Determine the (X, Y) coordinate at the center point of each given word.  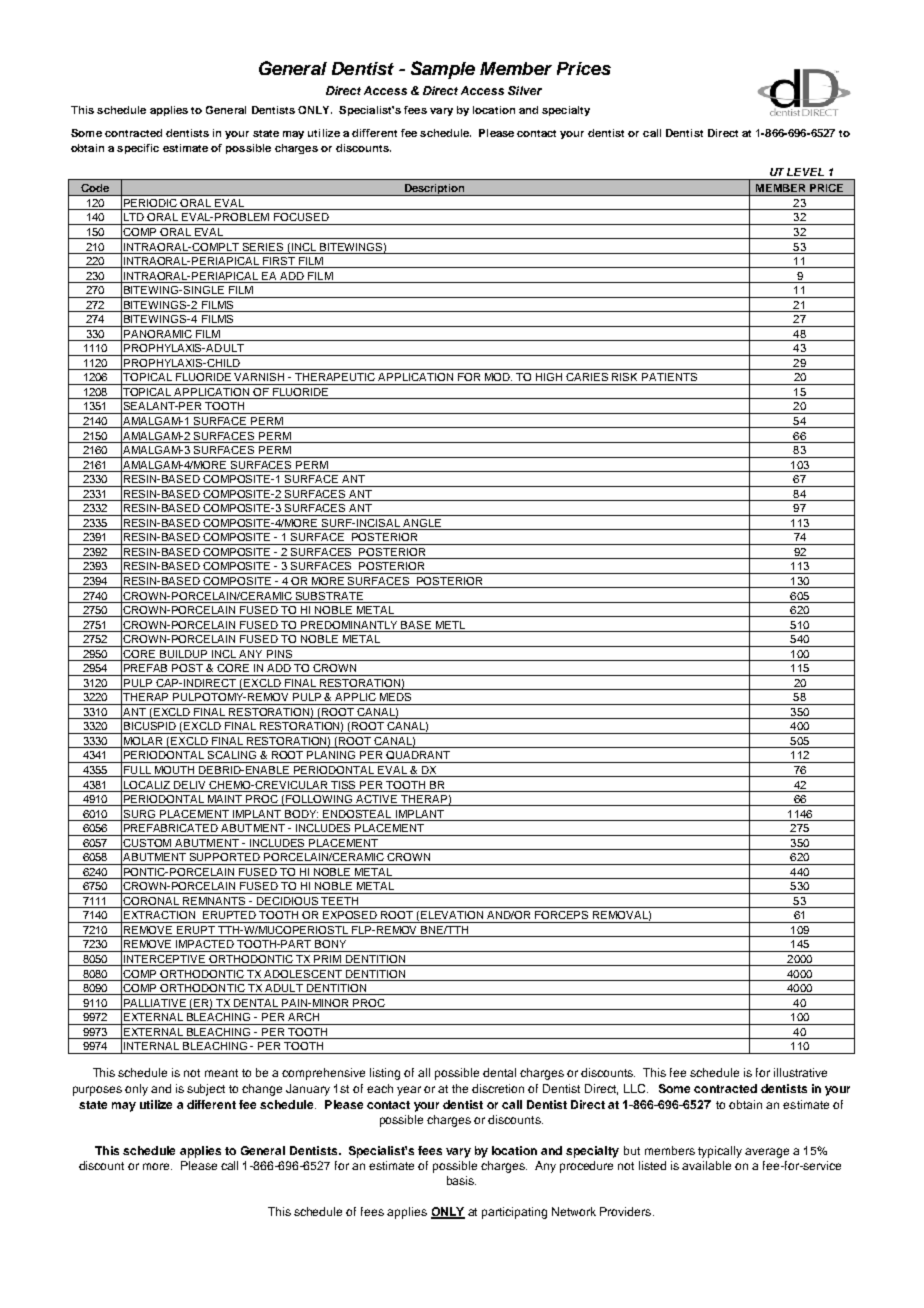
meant (221, 1073)
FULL (138, 771)
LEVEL (805, 172)
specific (138, 149)
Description (435, 190)
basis (461, 1180)
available (706, 1165)
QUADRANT (419, 757)
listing (385, 1074)
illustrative (800, 1072)
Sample (443, 70)
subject (206, 1090)
